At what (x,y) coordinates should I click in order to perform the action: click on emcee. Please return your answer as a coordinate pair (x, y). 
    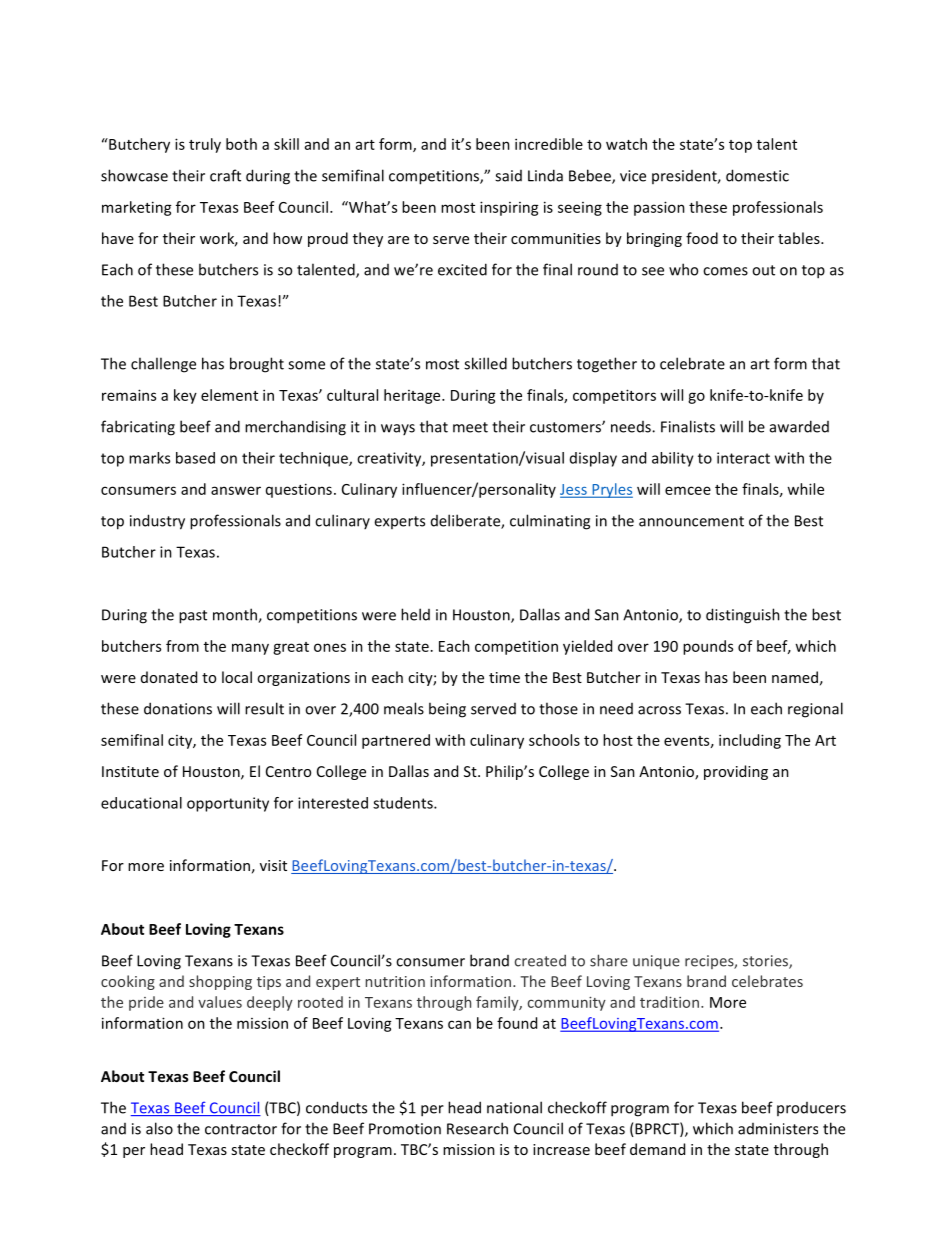
    Looking at the image, I should click on (688, 490).
